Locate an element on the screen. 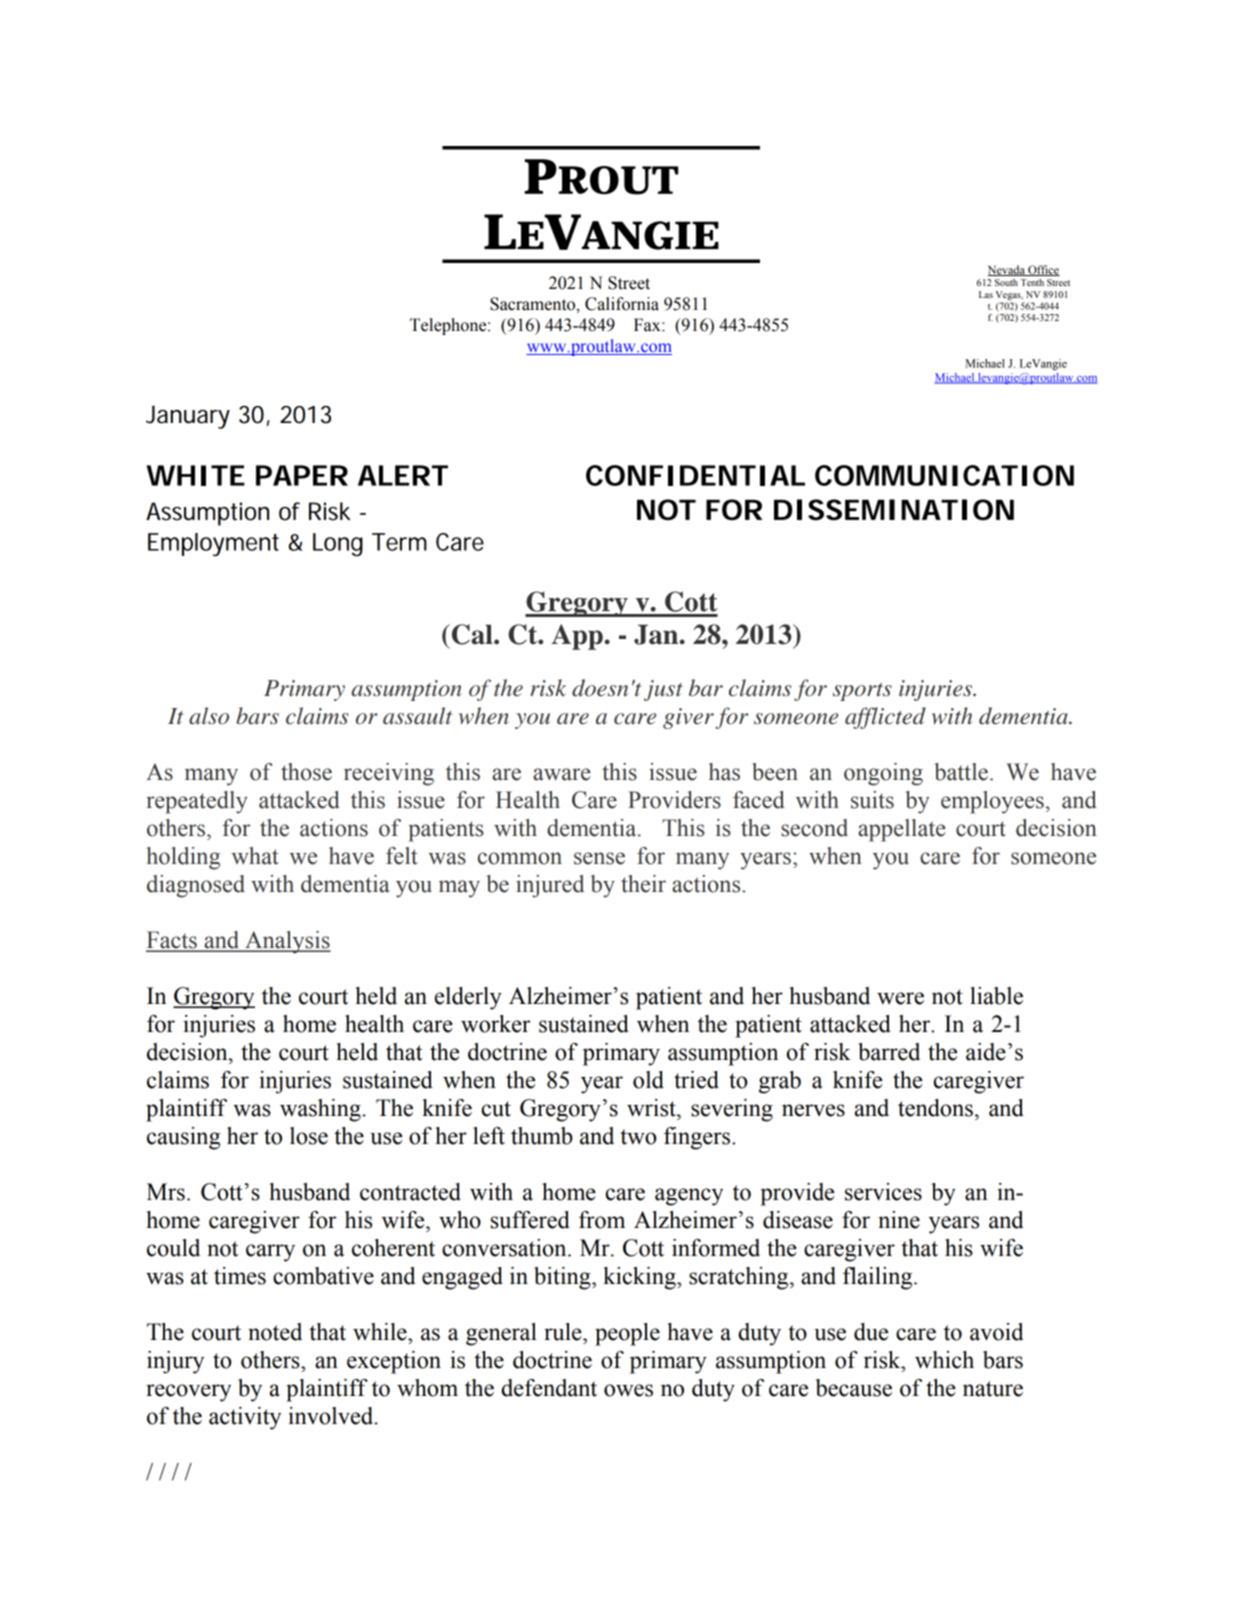 This screenshot has height=1608, width=1243. tendons is located at coordinates (935, 1108).
